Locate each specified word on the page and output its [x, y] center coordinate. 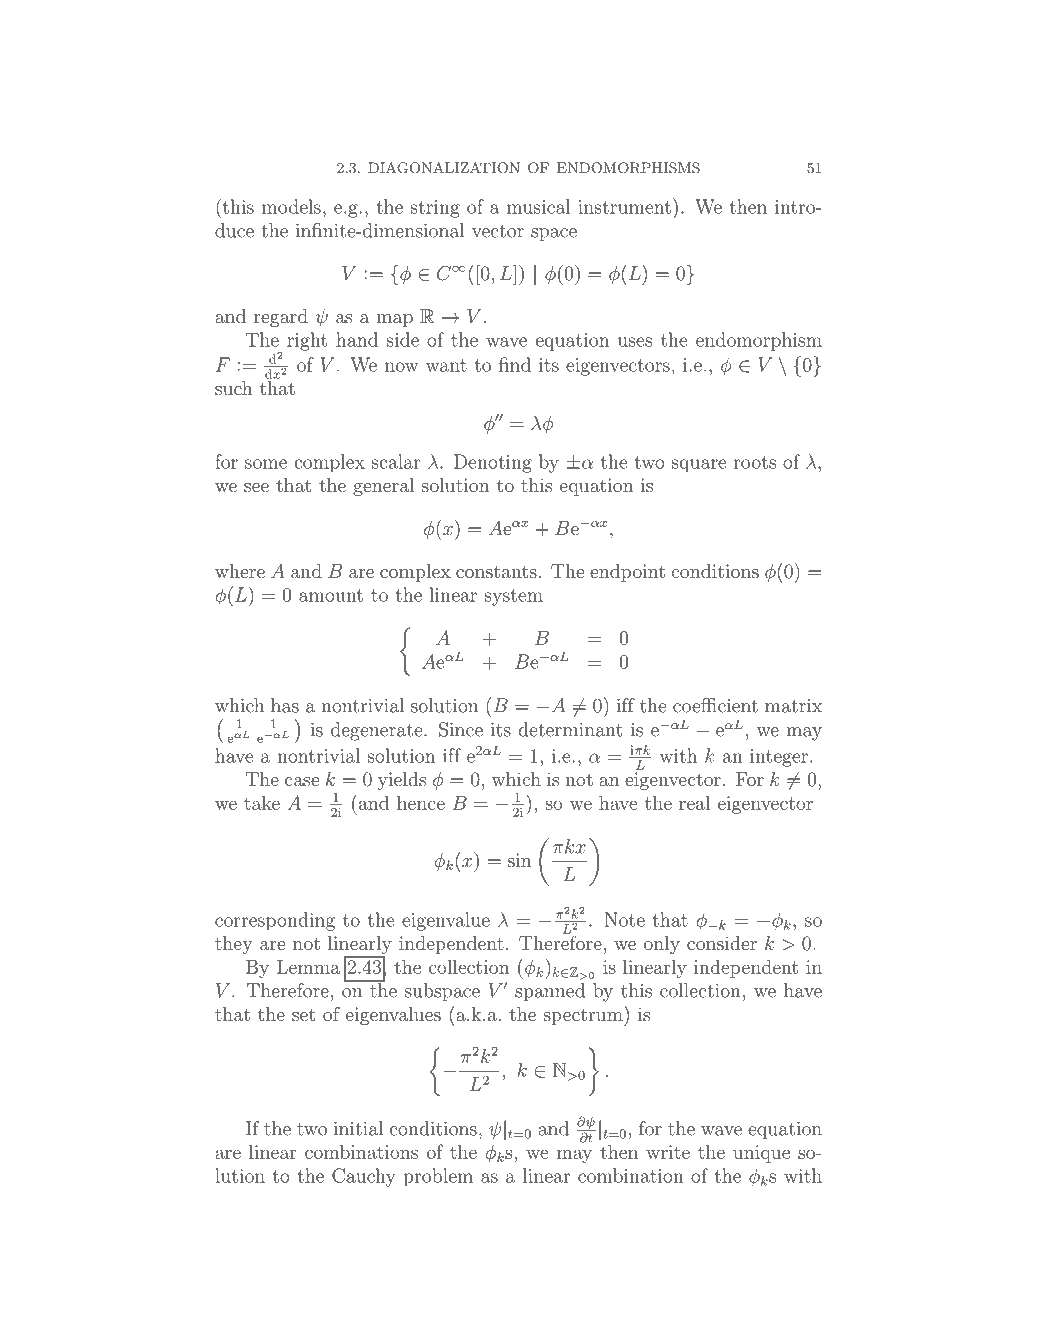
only [662, 945]
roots [755, 462]
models [291, 206]
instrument [624, 207]
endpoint [627, 573]
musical [539, 206]
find [515, 364]
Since [461, 729]
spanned [550, 992]
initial [358, 1128]
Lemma [308, 967]
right [307, 341]
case [302, 781]
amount [331, 595]
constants [496, 571]
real [694, 802]
